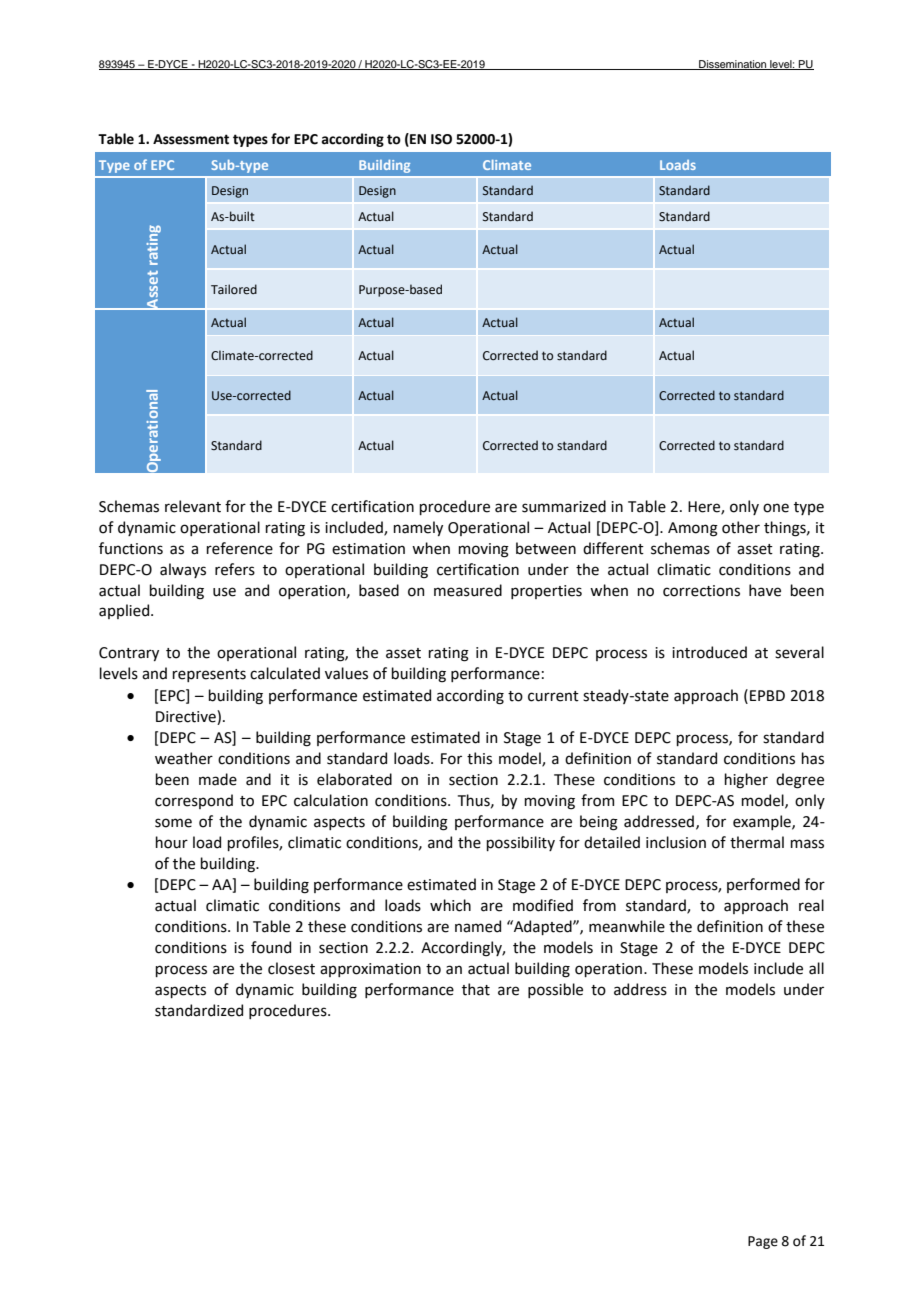 The image size is (924, 1308). Describe the element at coordinates (234, 289) in the page. I see `Tailored` at that location.
